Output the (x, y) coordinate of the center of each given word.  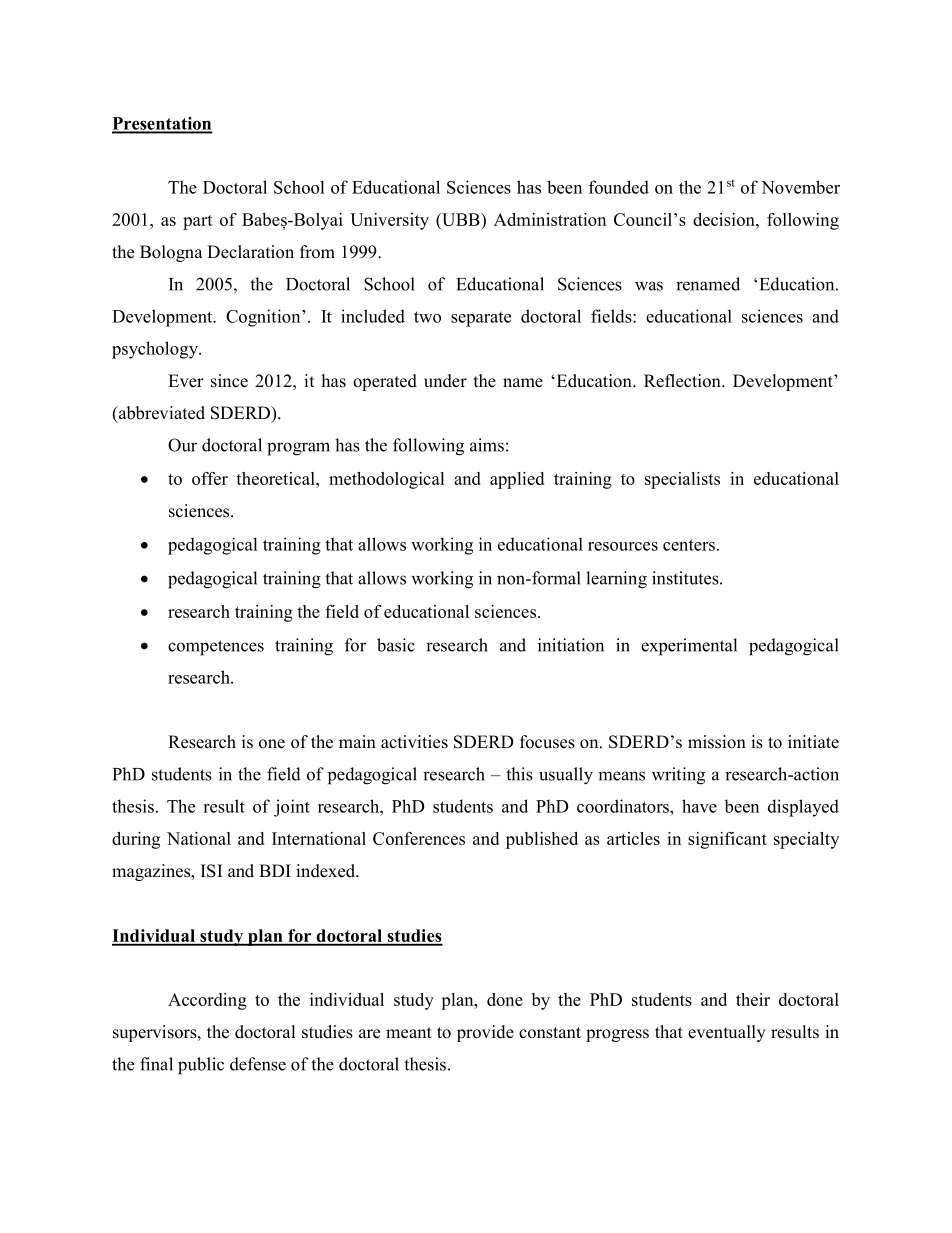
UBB (461, 219)
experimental (689, 647)
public (201, 1066)
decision (725, 219)
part (198, 222)
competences (216, 648)
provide (485, 1033)
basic (396, 645)
